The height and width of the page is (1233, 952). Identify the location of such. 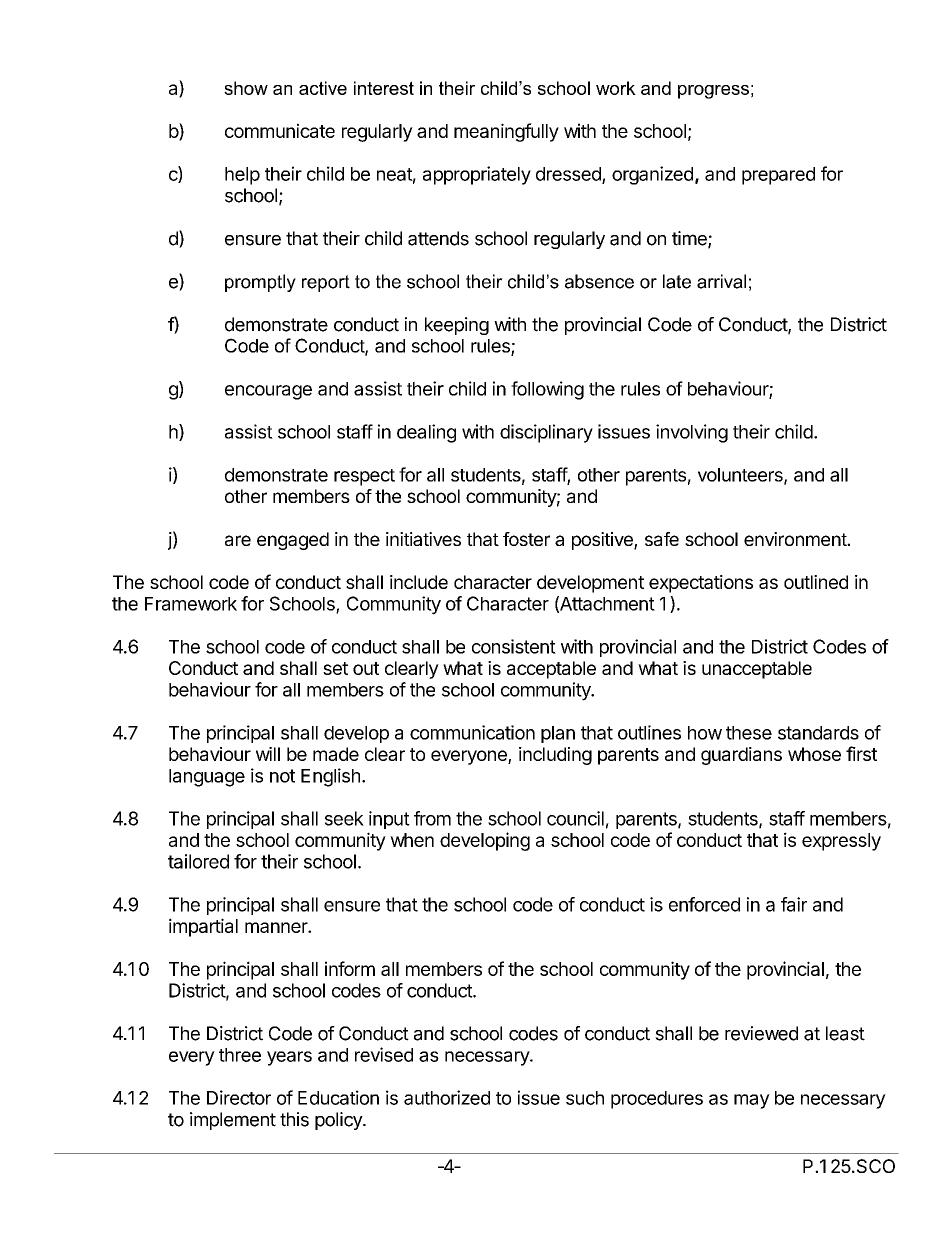
(585, 1098).
